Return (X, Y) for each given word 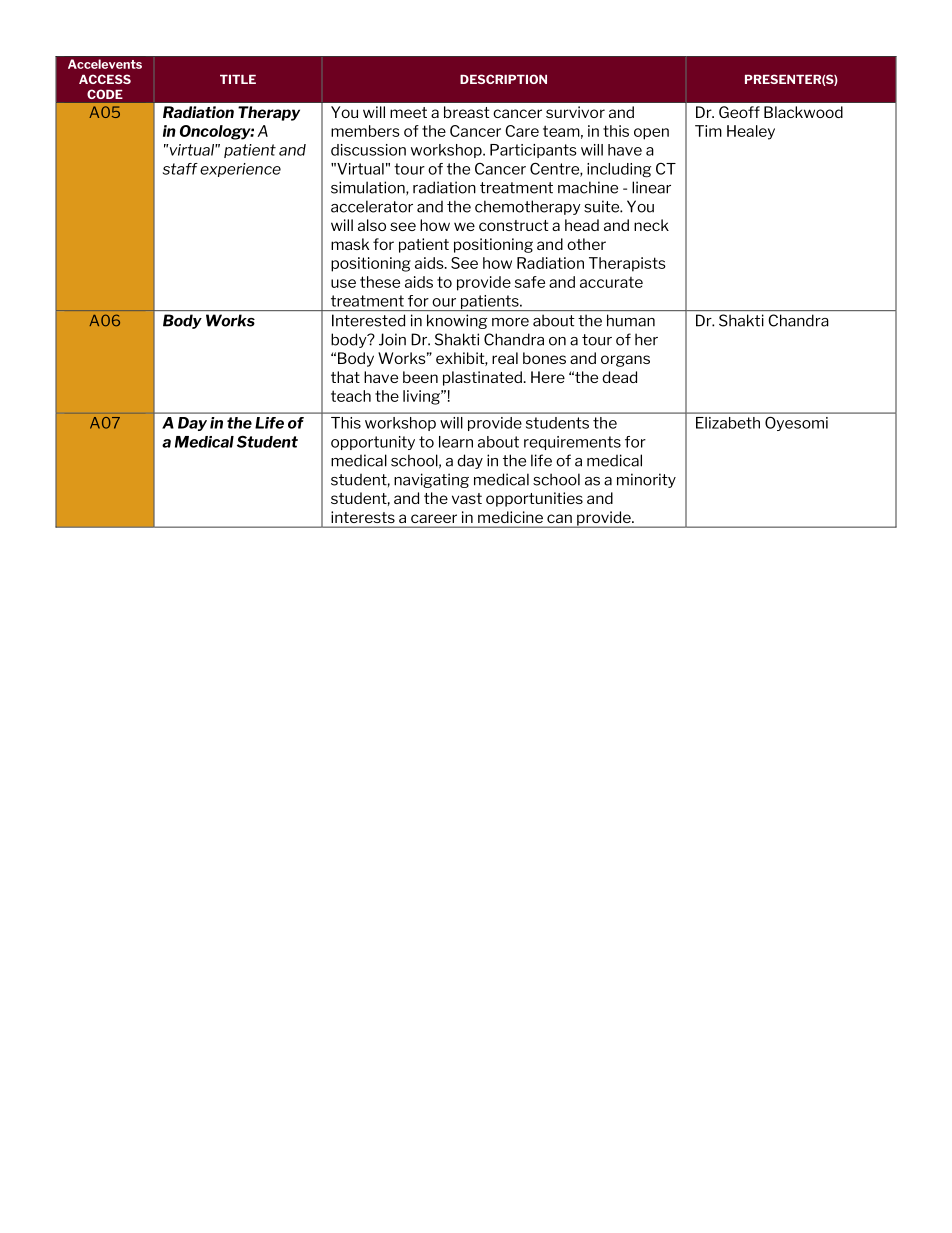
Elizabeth (728, 423)
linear (651, 187)
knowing (457, 321)
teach (351, 396)
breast (466, 112)
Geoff (739, 112)
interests (363, 517)
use (343, 283)
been (420, 377)
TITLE (238, 79)
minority (646, 480)
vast (467, 498)
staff (180, 169)
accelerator (372, 206)
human (631, 320)
